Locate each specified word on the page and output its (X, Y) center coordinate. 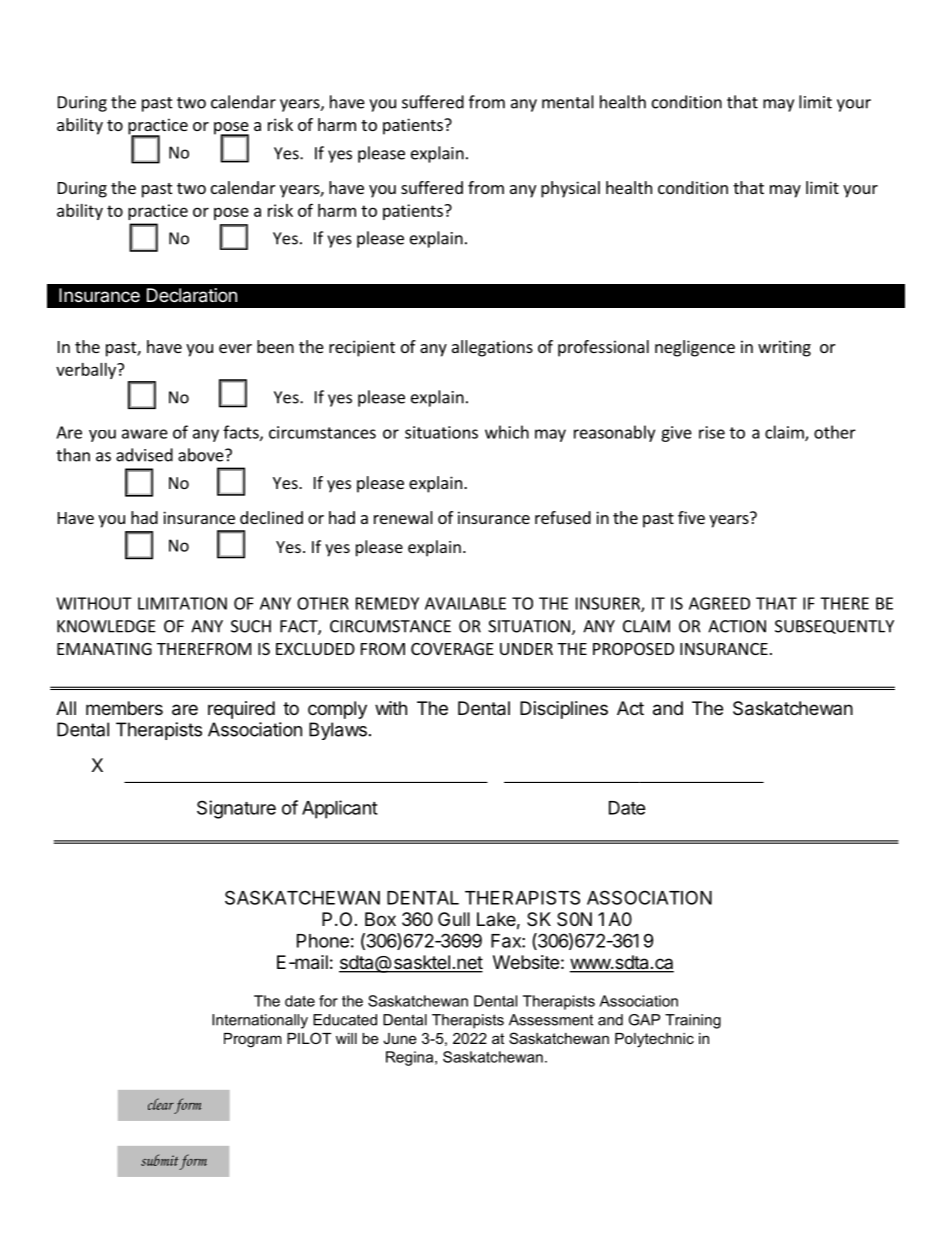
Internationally (260, 1021)
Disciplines (564, 710)
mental (568, 102)
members (124, 708)
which (507, 432)
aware (145, 434)
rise (712, 432)
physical (570, 189)
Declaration (192, 295)
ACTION (737, 626)
